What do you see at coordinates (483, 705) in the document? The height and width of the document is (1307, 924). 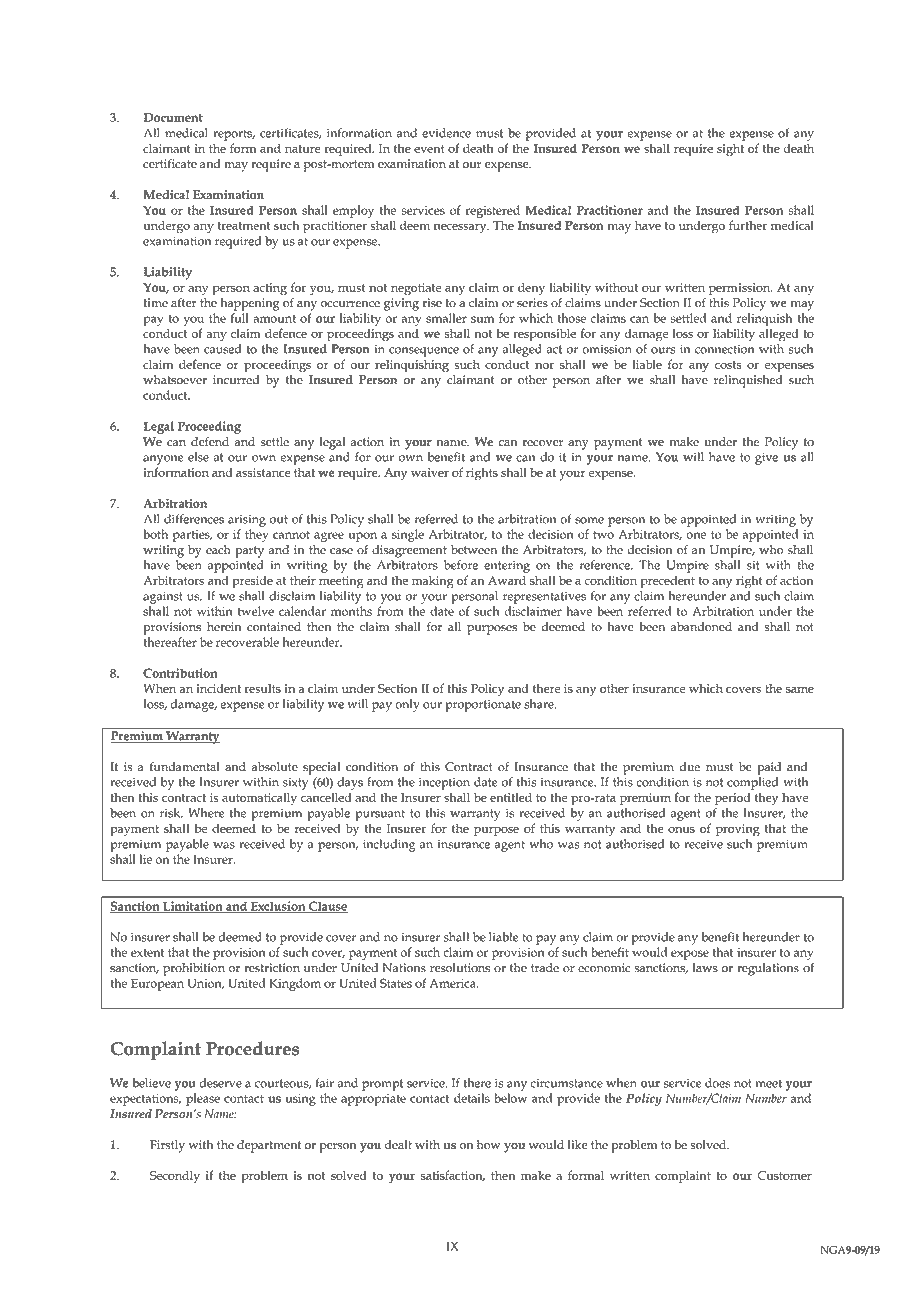 I see `proportionate` at bounding box center [483, 705].
